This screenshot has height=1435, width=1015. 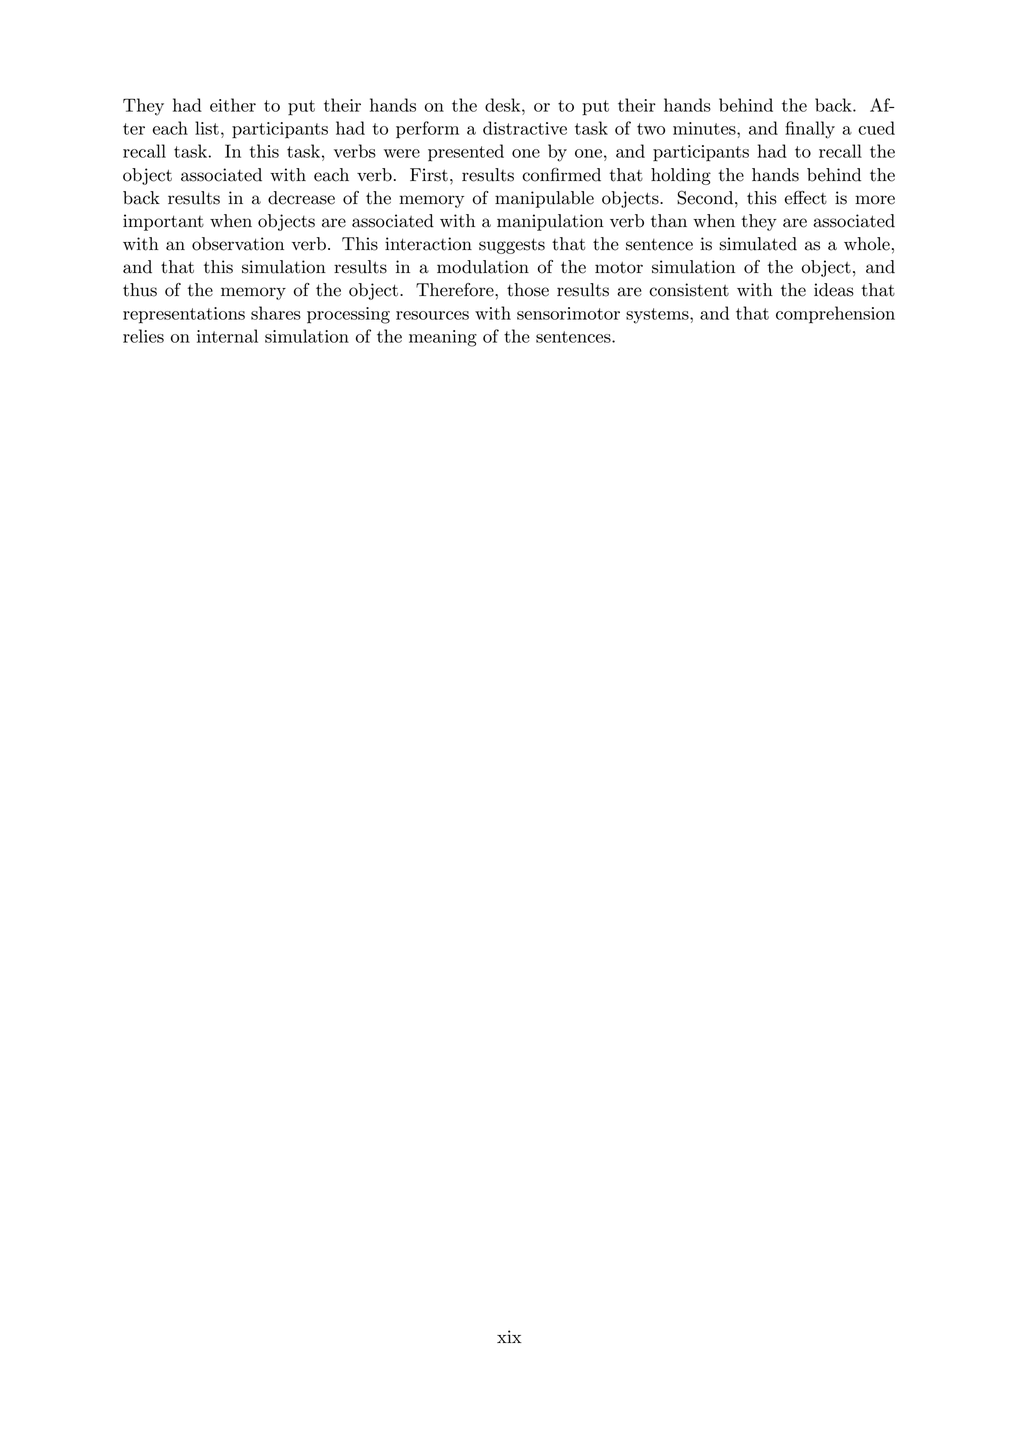 I want to click on finally, so click(x=810, y=130).
